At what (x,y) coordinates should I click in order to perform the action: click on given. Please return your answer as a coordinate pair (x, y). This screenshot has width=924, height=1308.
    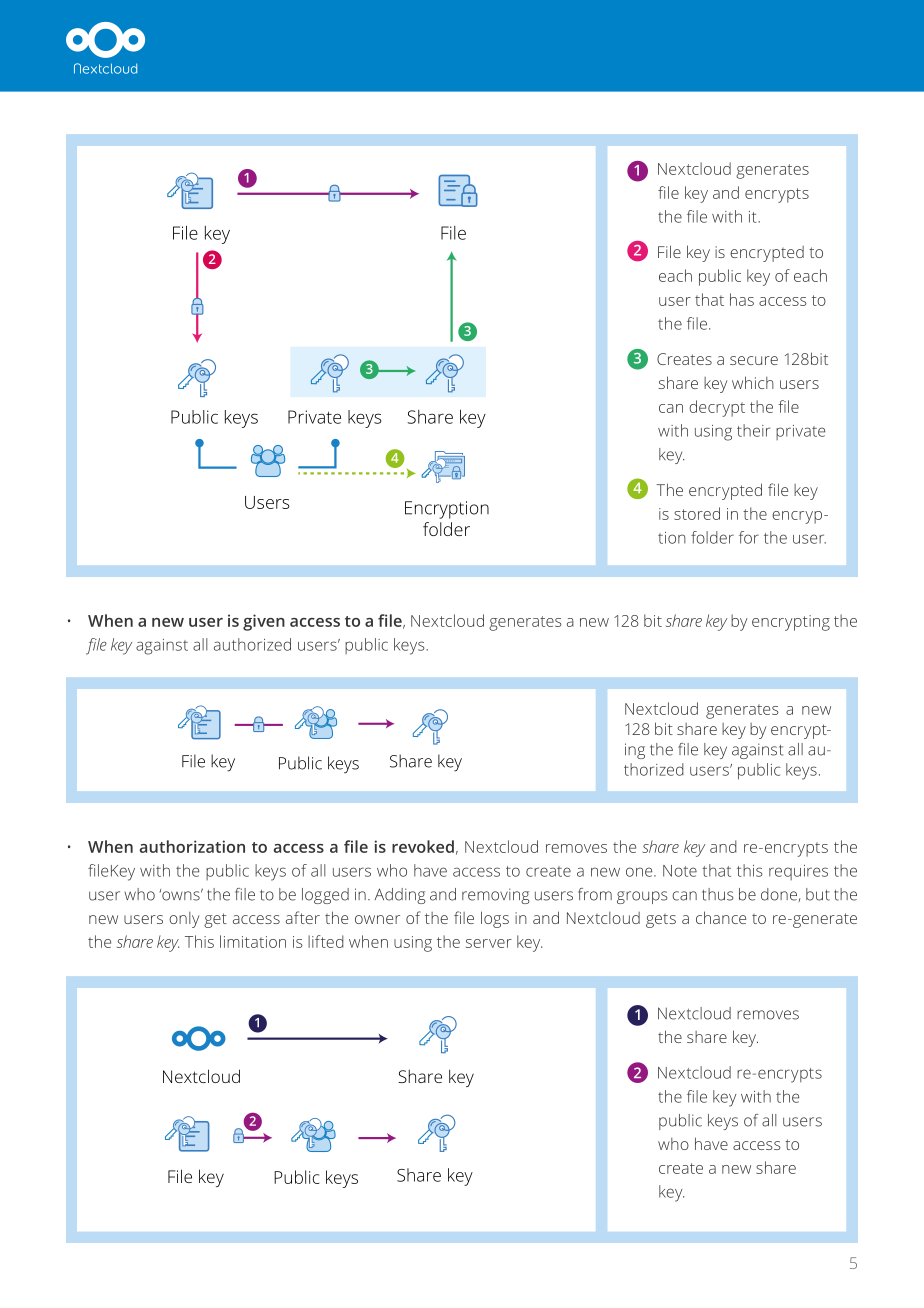
    Looking at the image, I should click on (264, 622).
